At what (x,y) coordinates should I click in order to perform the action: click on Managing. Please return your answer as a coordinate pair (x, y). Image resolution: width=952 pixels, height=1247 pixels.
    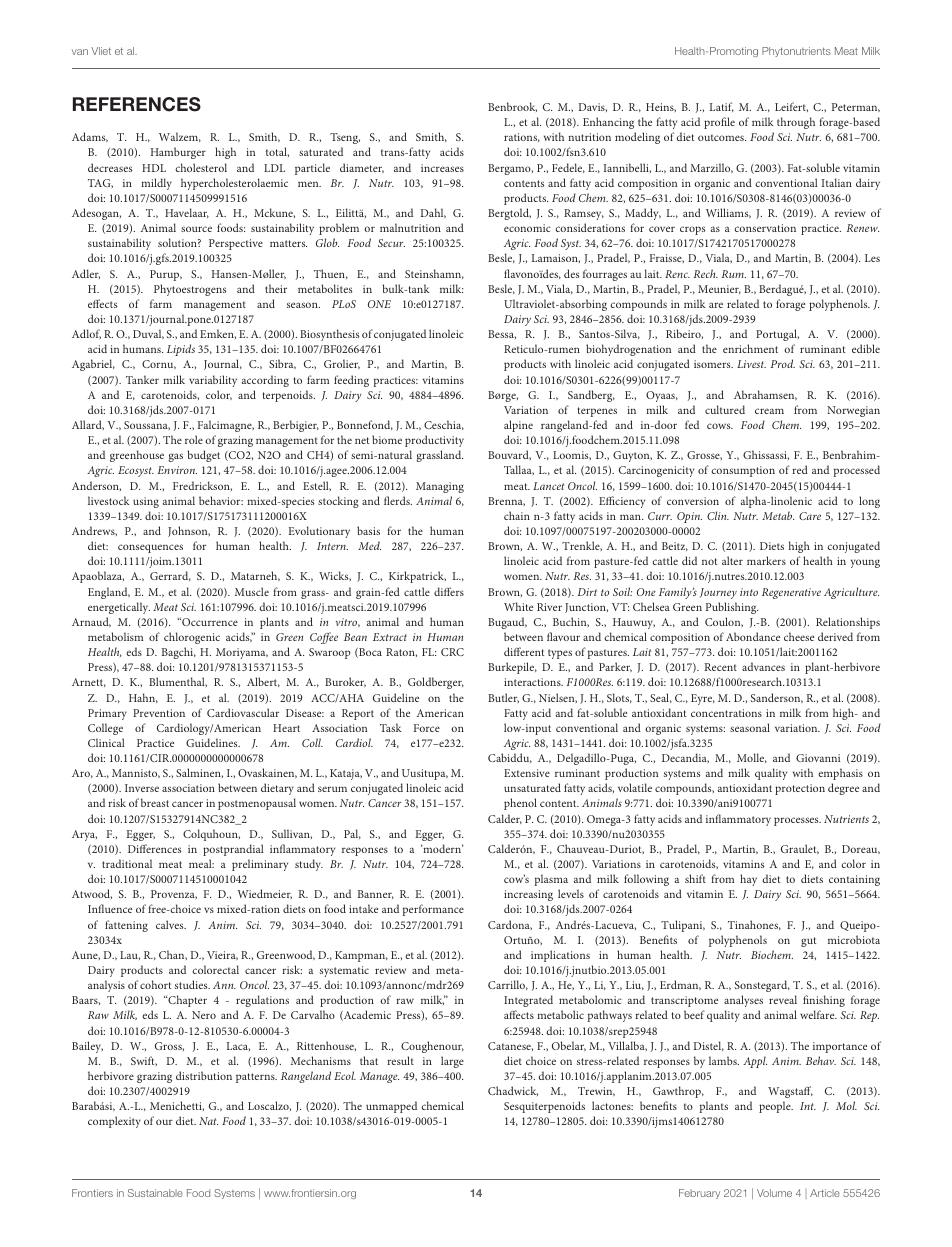
    Looking at the image, I should click on (440, 487).
